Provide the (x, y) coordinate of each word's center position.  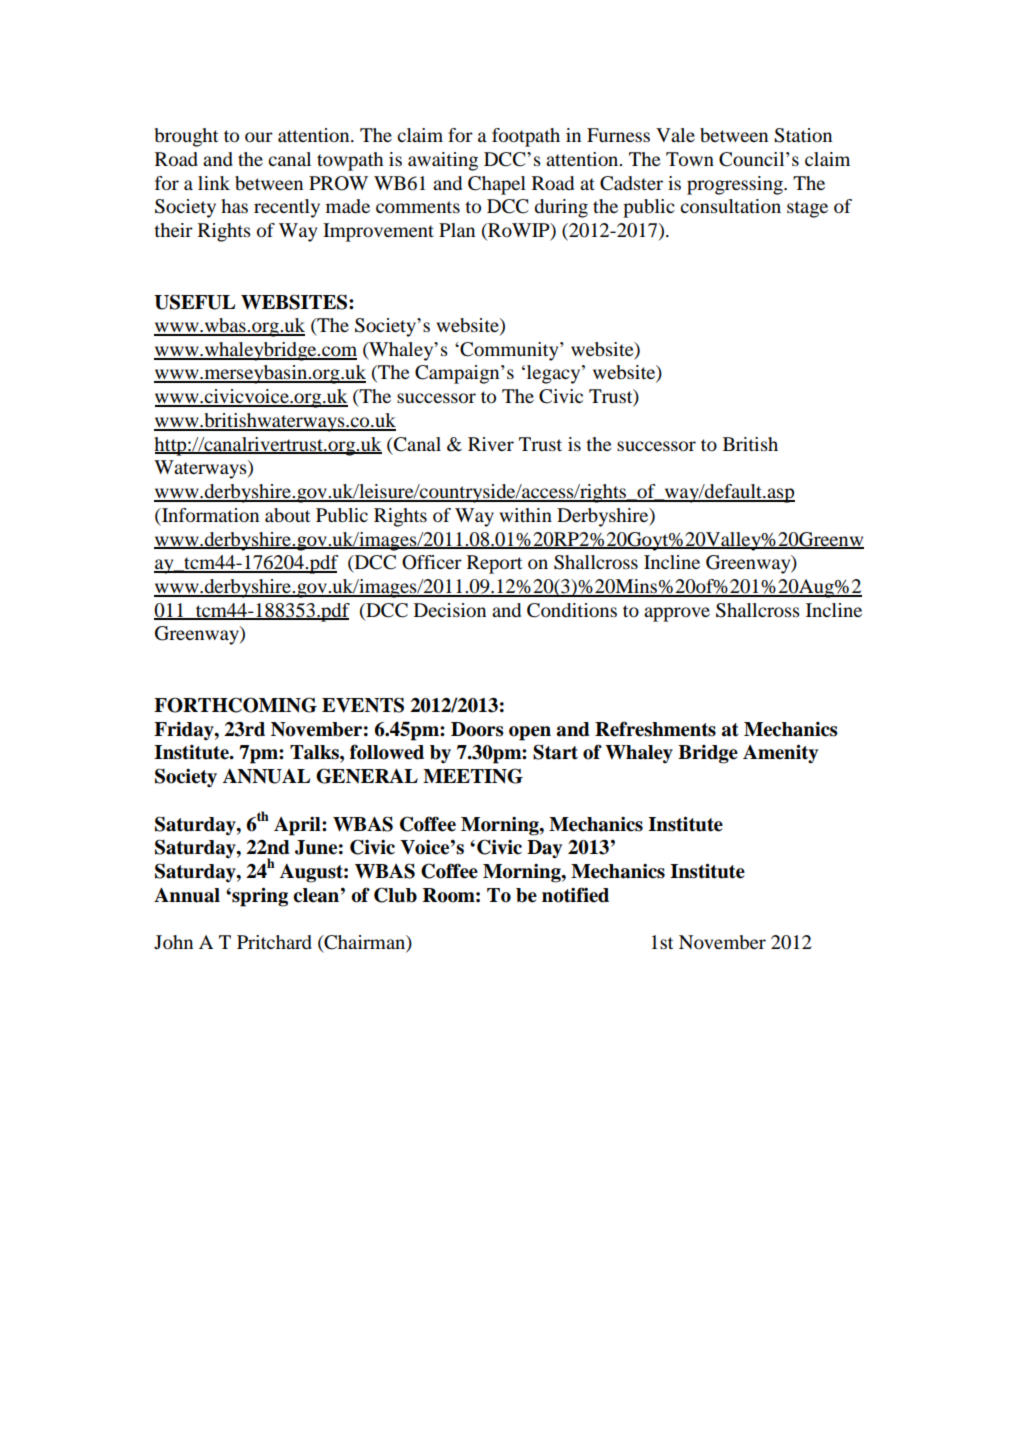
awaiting (443, 161)
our (259, 137)
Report (494, 564)
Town (690, 159)
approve (677, 614)
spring (259, 897)
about (287, 515)
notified (575, 895)
